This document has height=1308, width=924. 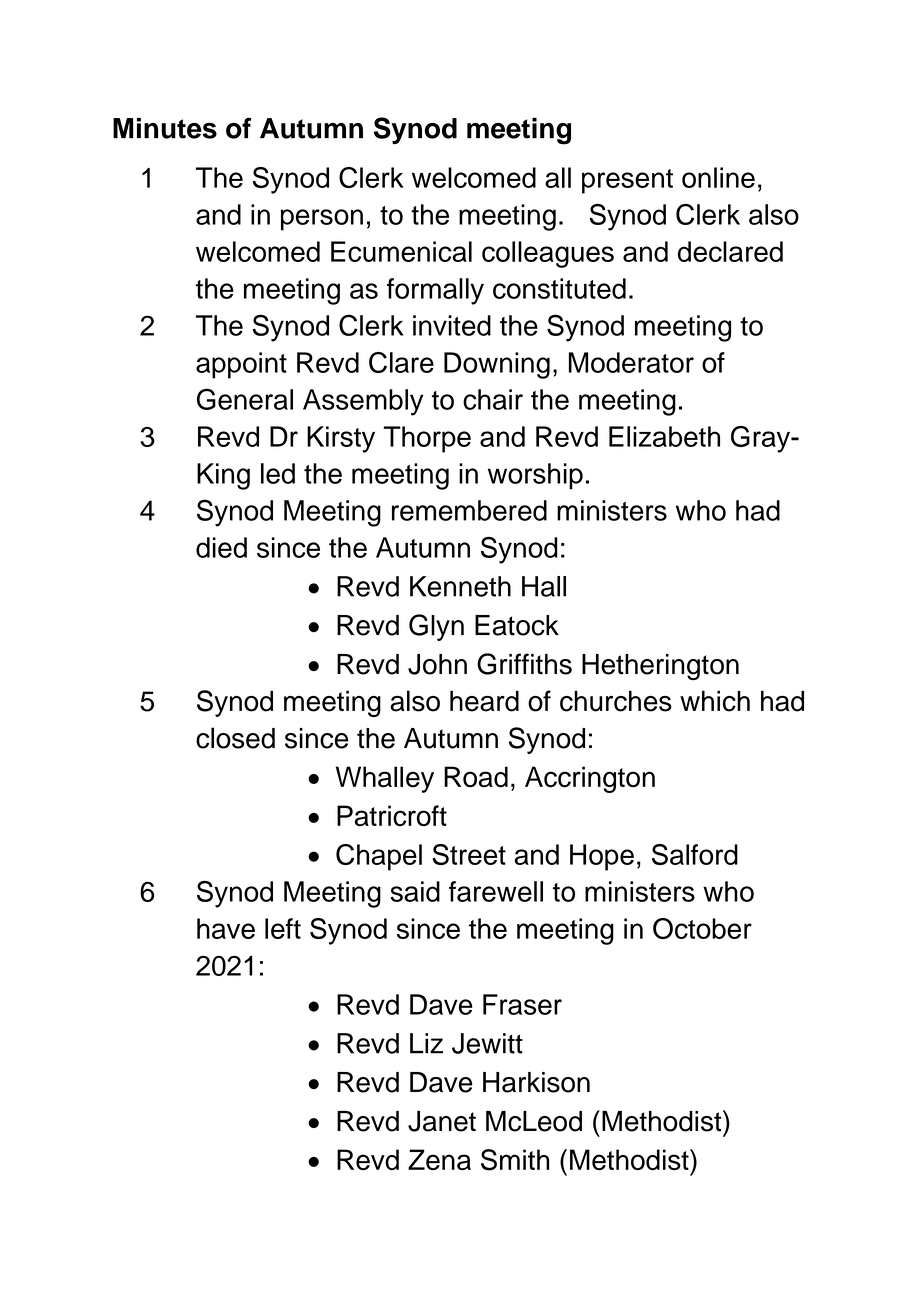 What do you see at coordinates (627, 181) in the document?
I see `present` at bounding box center [627, 181].
